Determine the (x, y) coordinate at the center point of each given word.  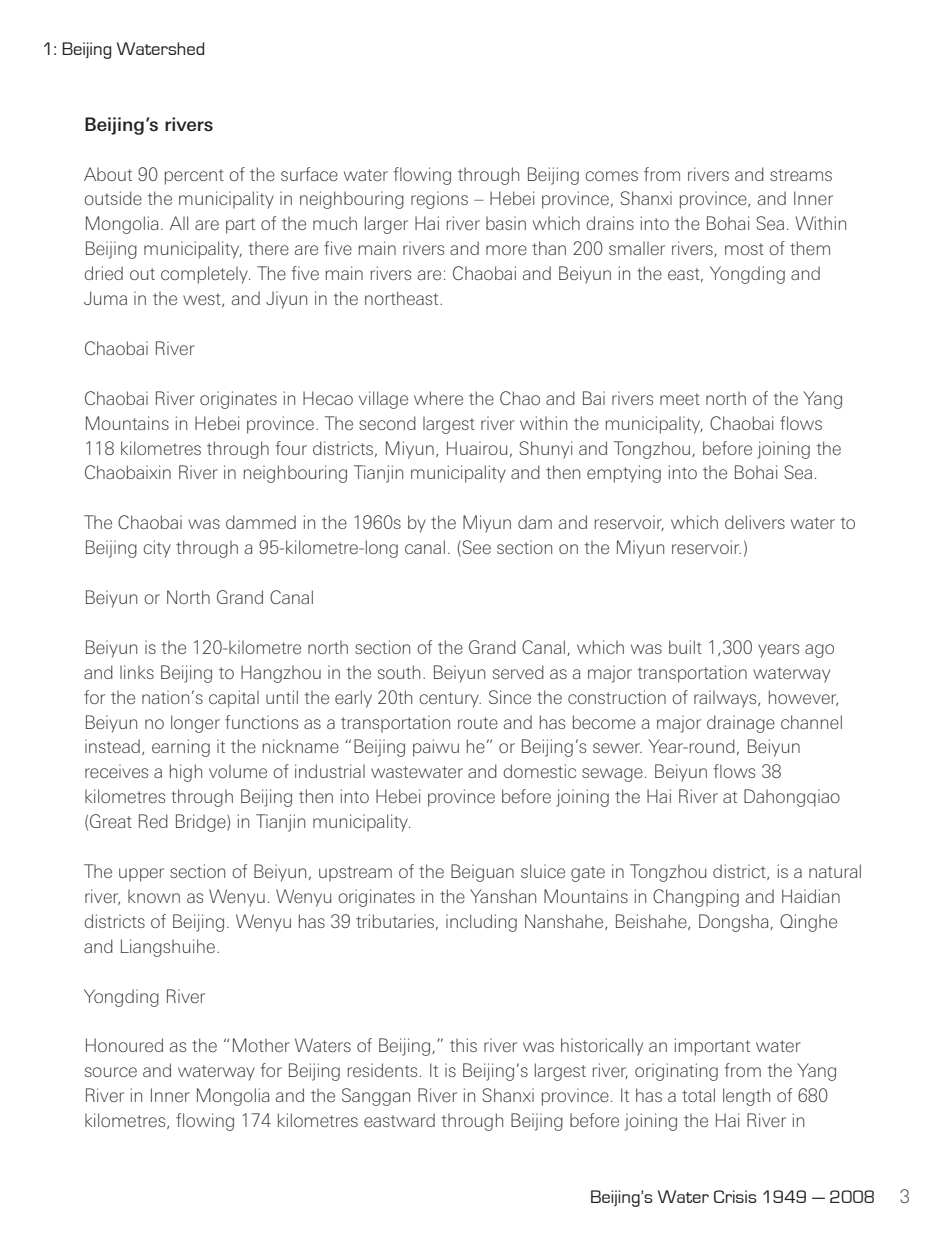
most (744, 249)
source (111, 1072)
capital (234, 699)
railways (726, 699)
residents (382, 1070)
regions (439, 200)
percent (194, 177)
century (450, 700)
